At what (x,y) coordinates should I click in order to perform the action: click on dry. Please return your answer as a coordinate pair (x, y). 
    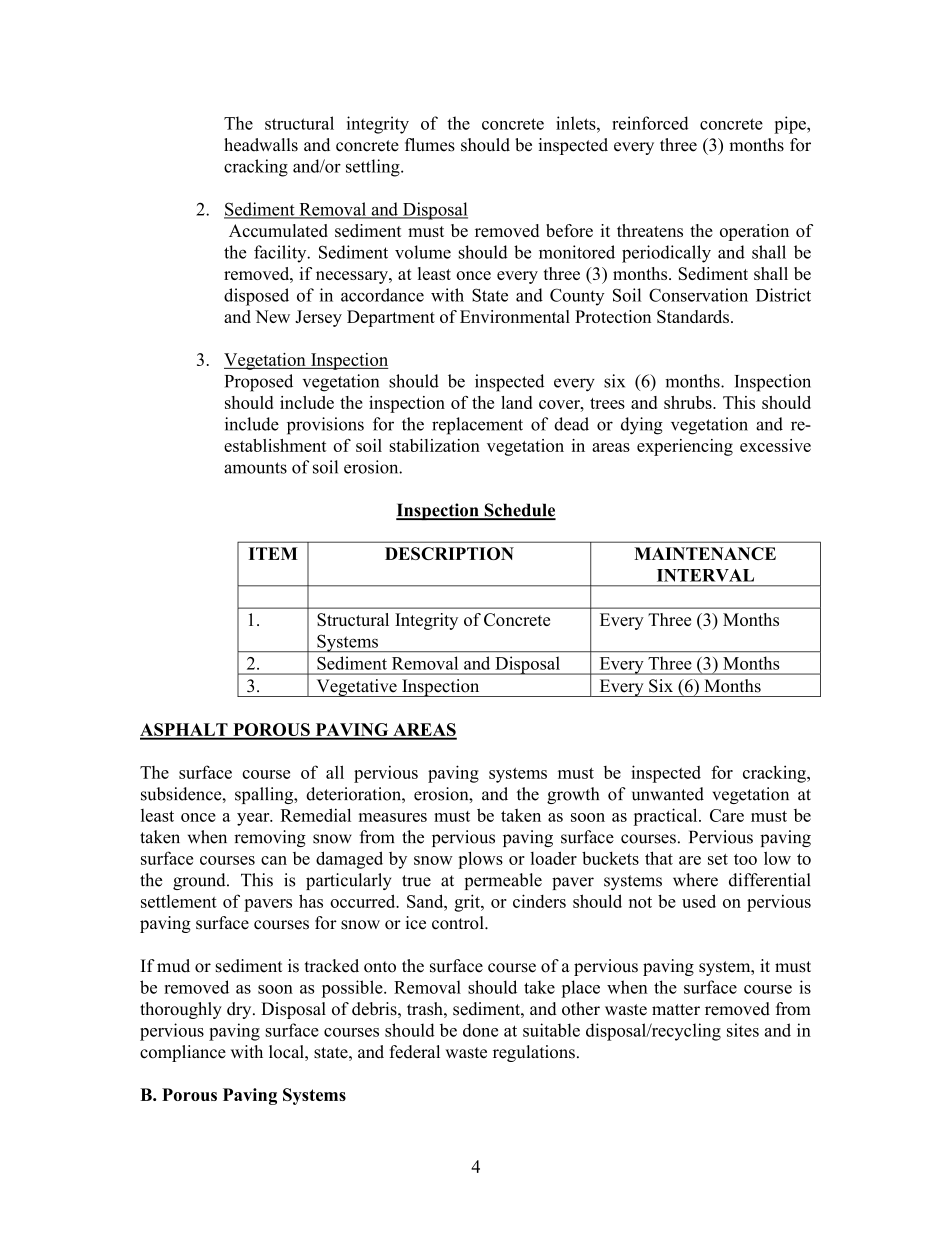
    Looking at the image, I should click on (240, 1010).
